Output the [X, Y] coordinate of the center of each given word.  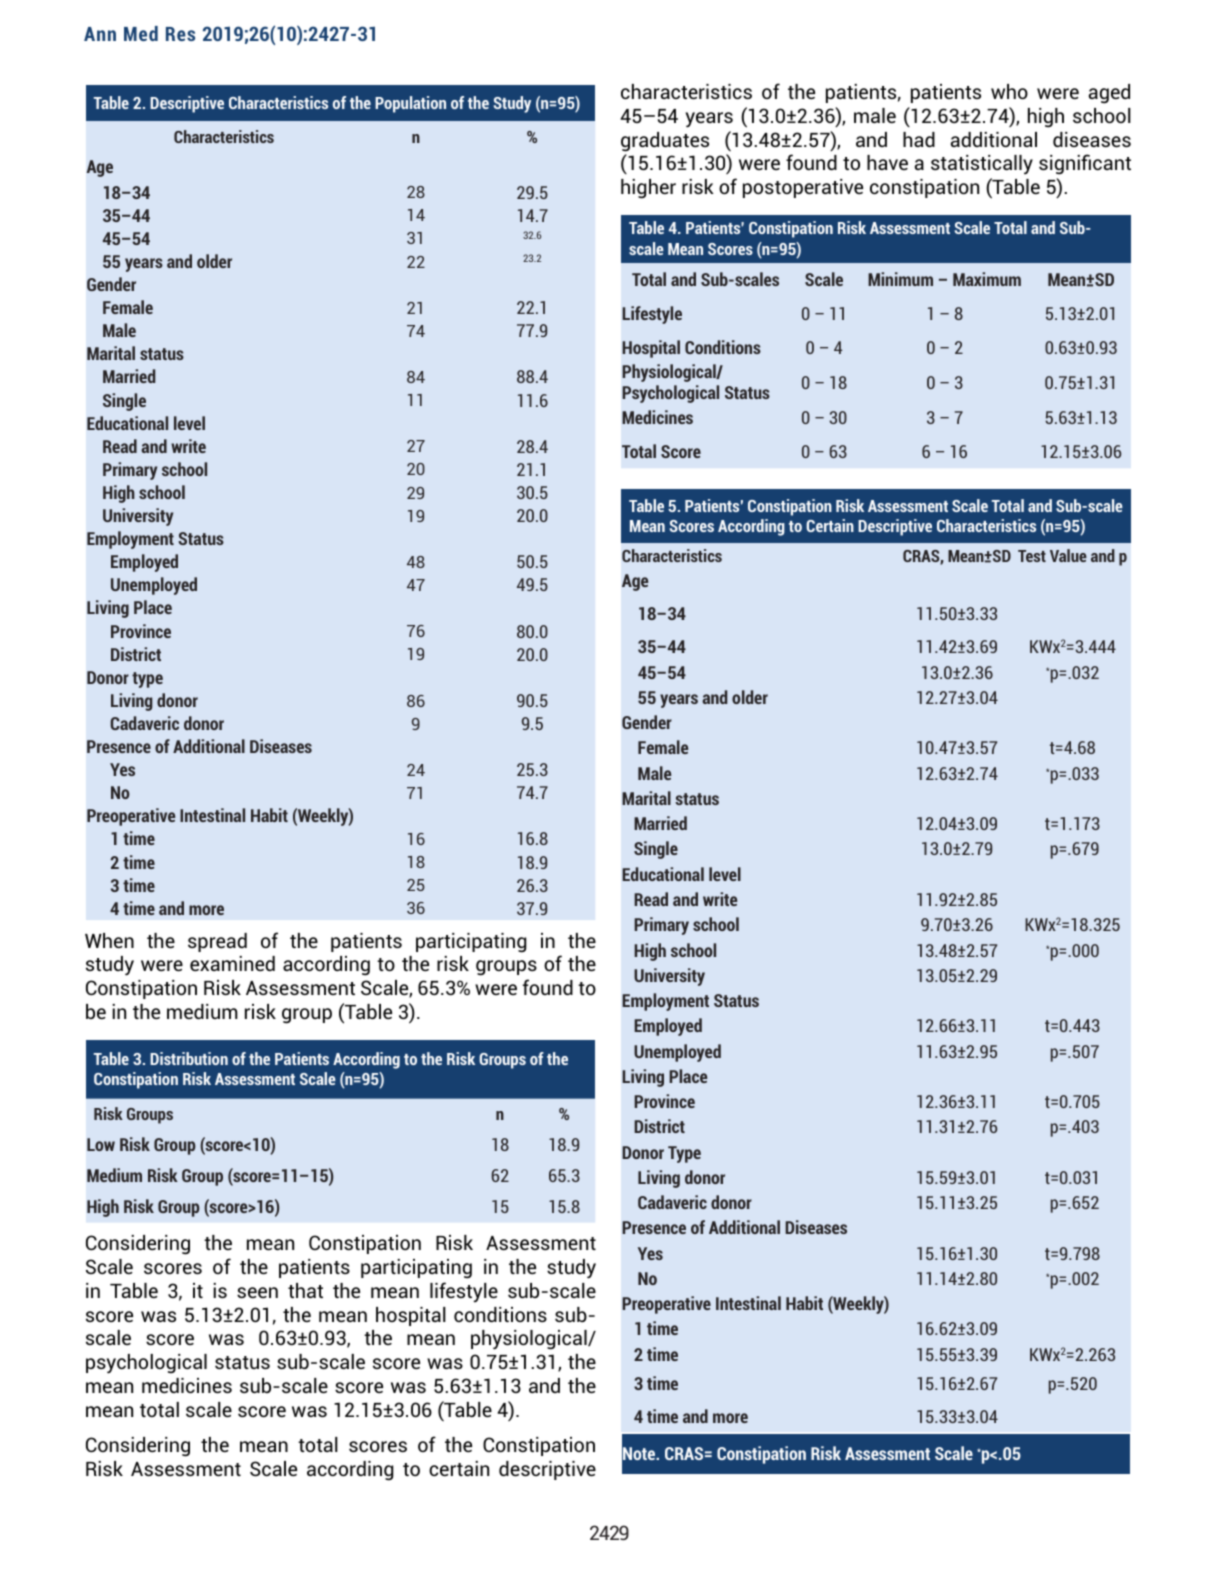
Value [1068, 555]
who [1009, 91]
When [109, 940]
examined [232, 963]
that [305, 1290]
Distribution [189, 1058]
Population [410, 104]
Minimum [900, 279]
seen [257, 1292]
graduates [665, 142]
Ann [100, 34]
